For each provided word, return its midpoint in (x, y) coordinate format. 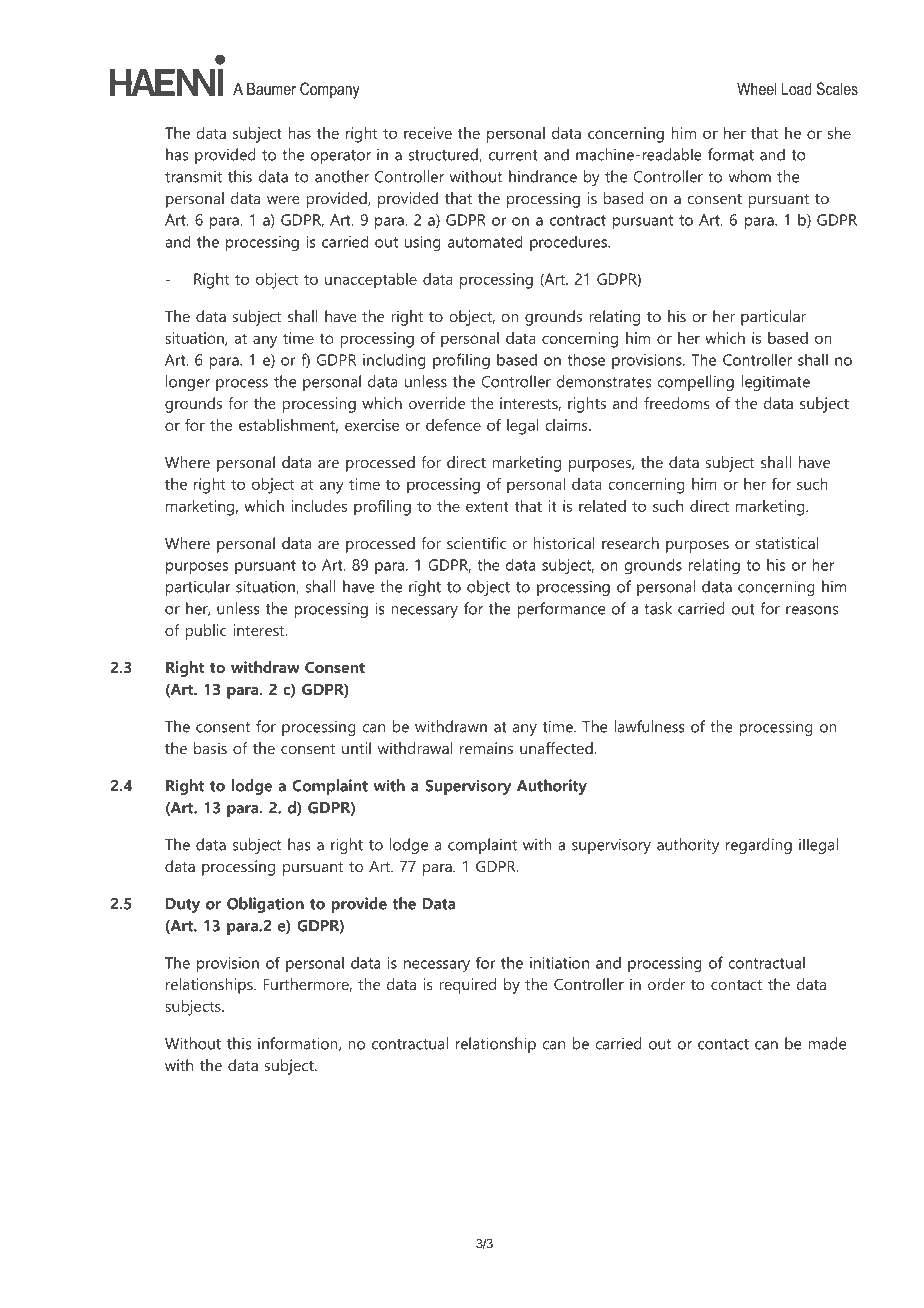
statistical (787, 543)
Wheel (756, 88)
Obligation (265, 905)
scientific (476, 543)
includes (319, 506)
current (513, 155)
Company (330, 90)
